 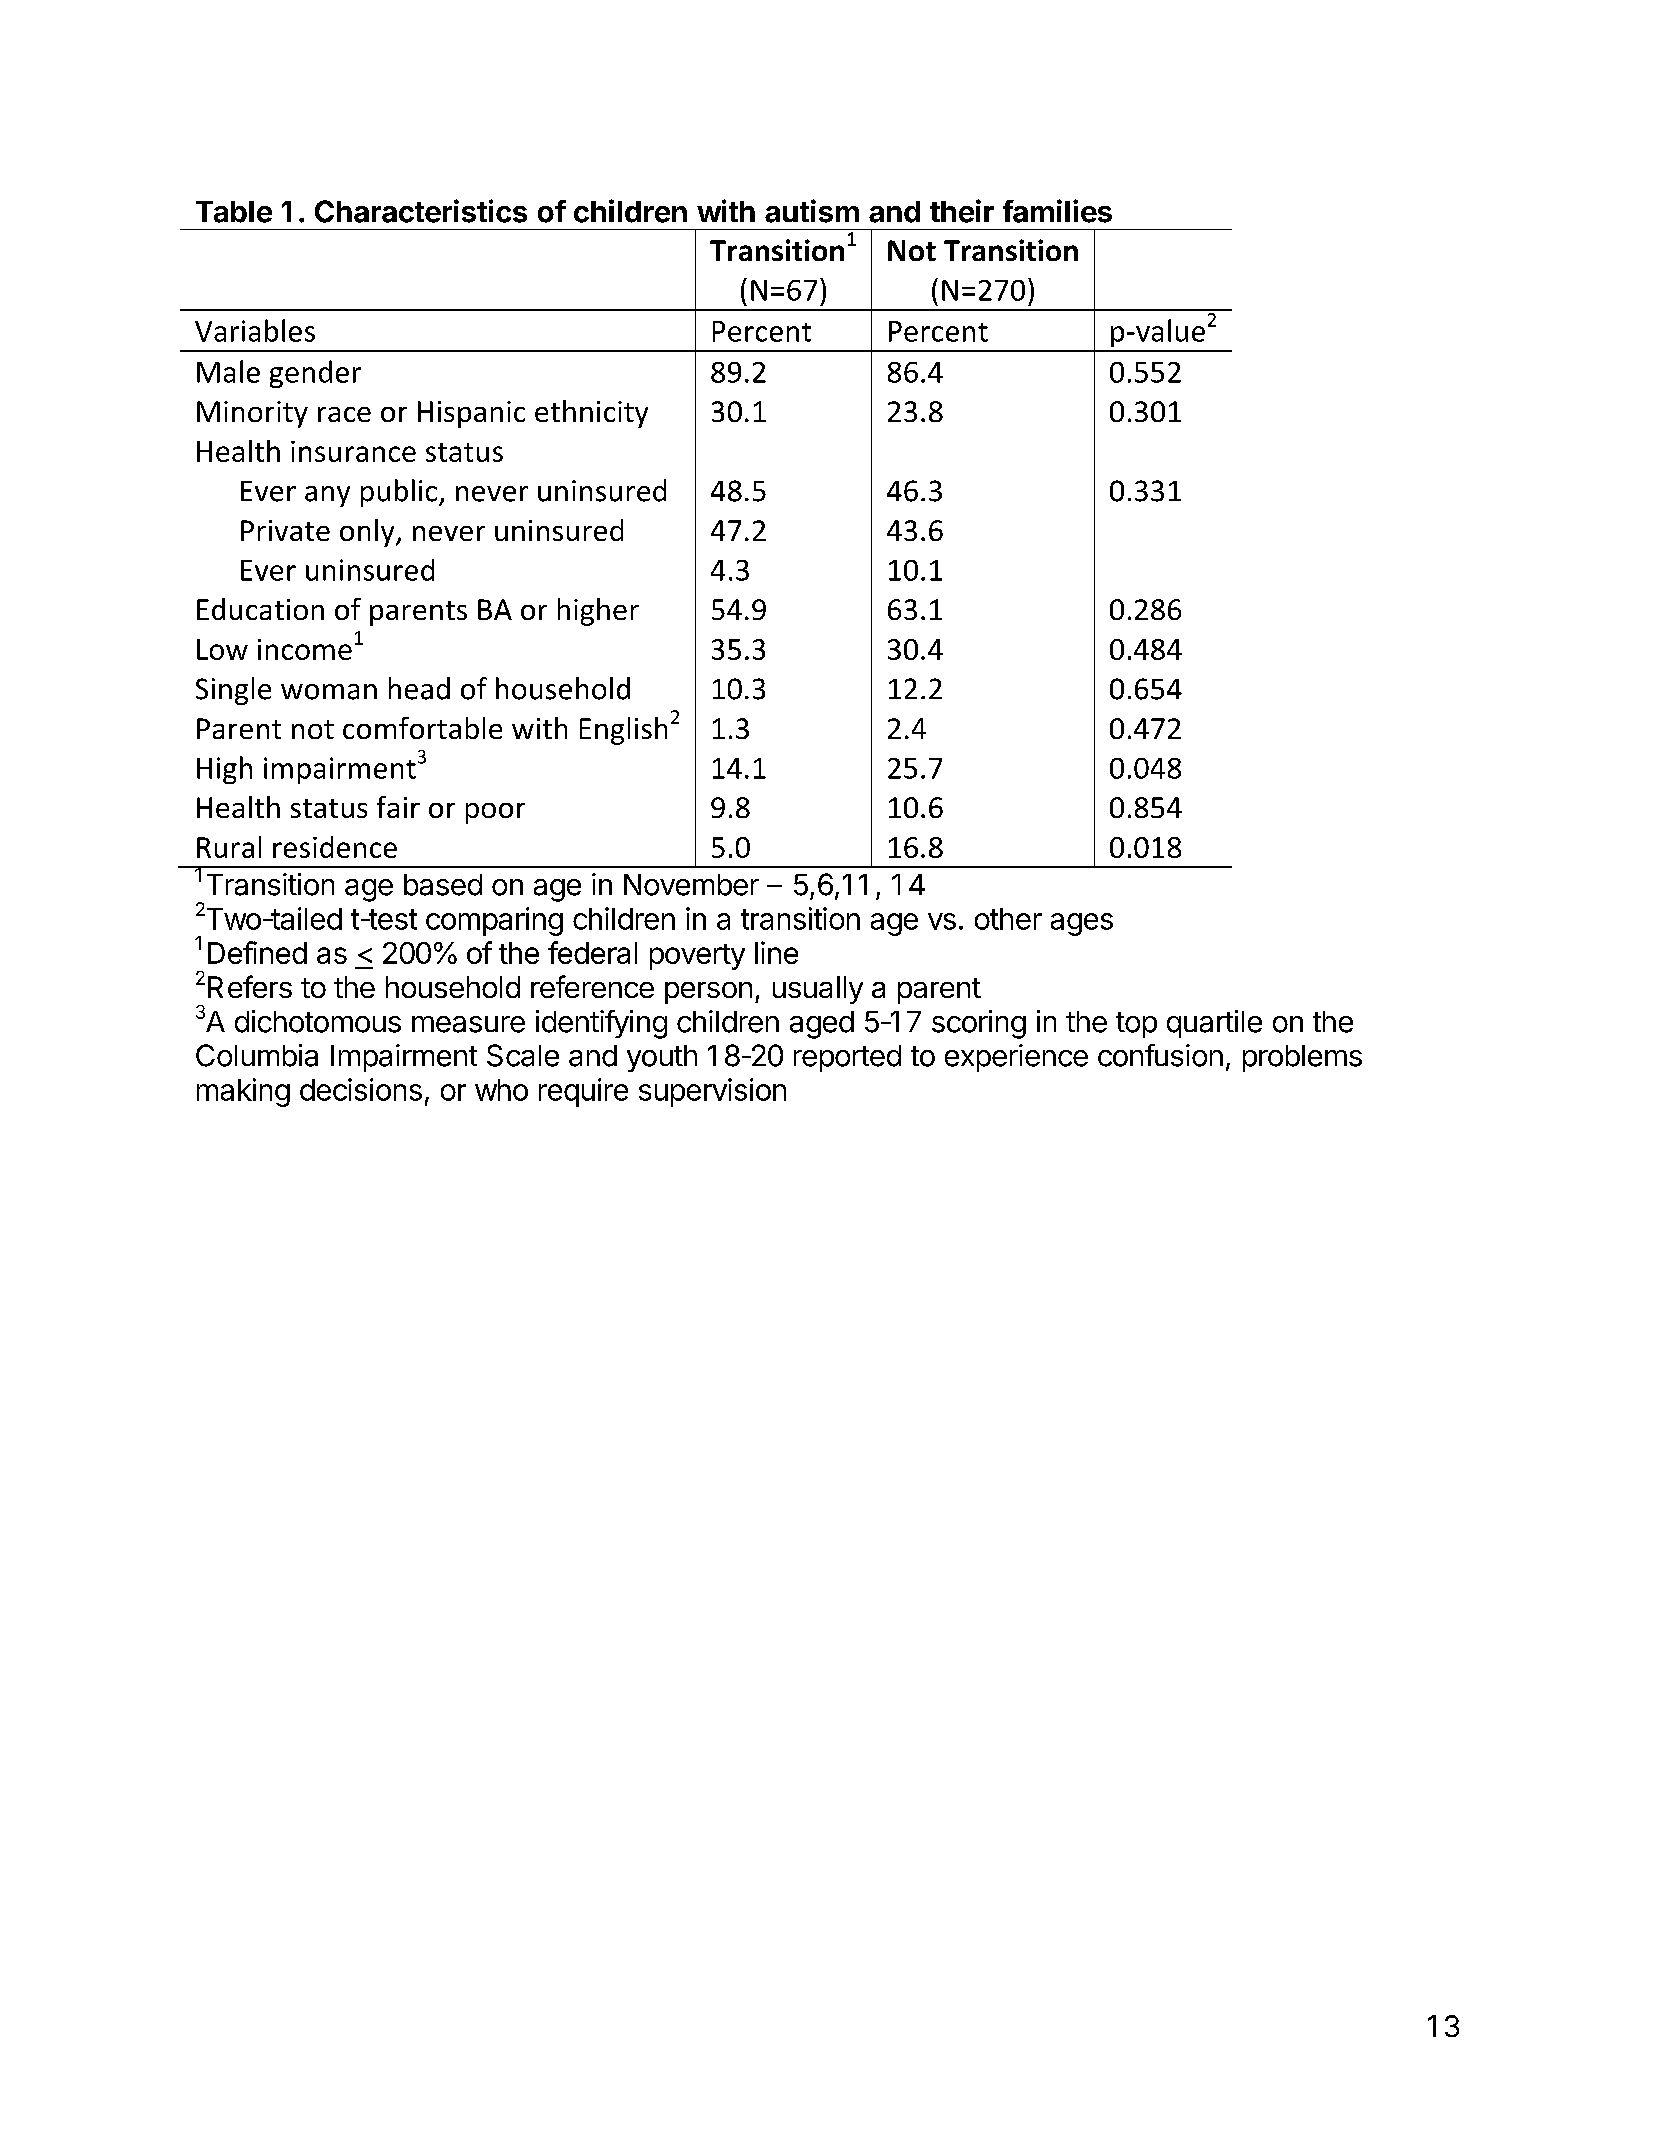 I want to click on insurance, so click(x=353, y=451).
